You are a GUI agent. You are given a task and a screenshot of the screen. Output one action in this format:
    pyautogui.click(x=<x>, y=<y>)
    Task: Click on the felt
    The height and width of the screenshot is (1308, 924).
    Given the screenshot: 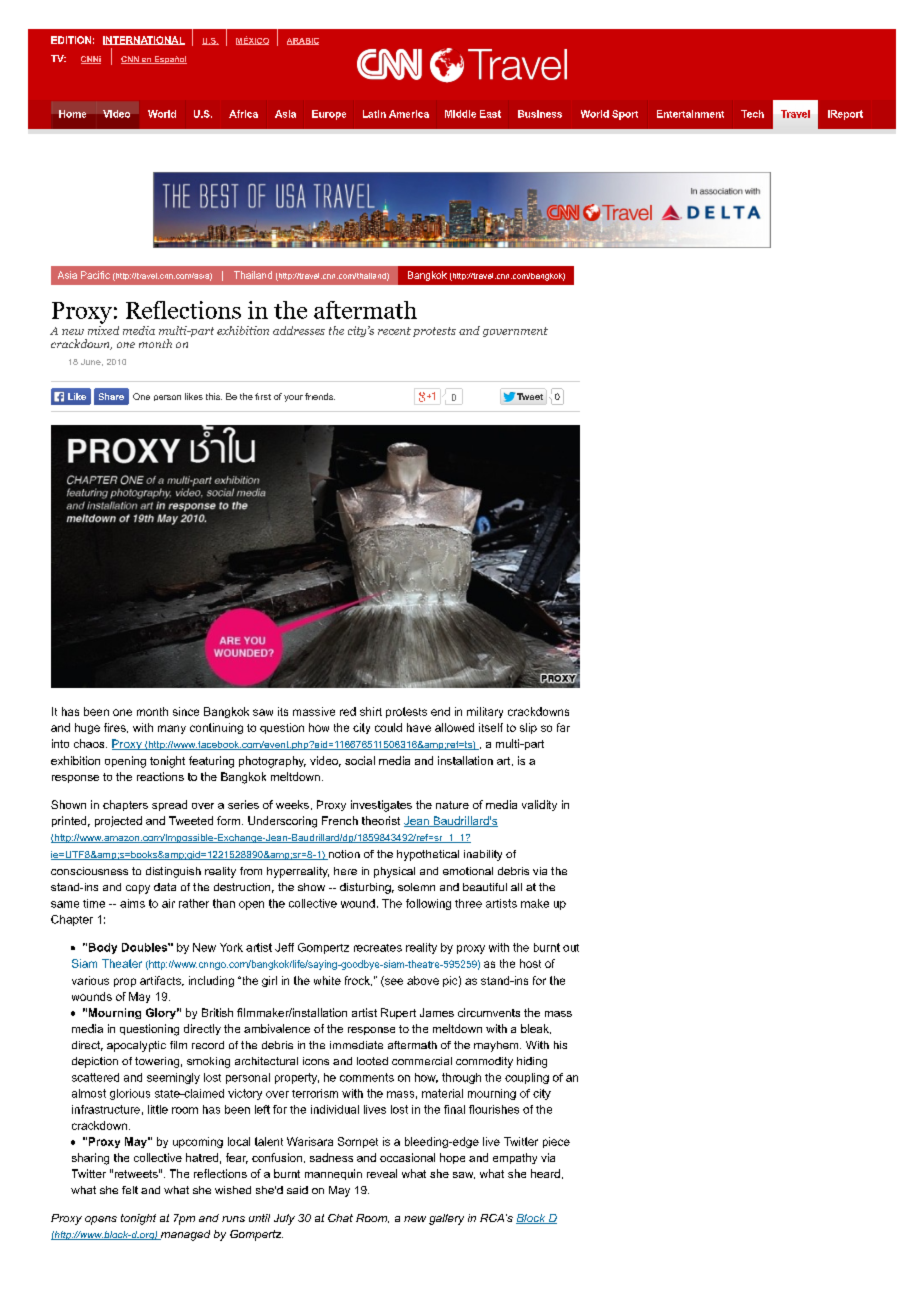 What is the action you would take?
    pyautogui.click(x=130, y=1190)
